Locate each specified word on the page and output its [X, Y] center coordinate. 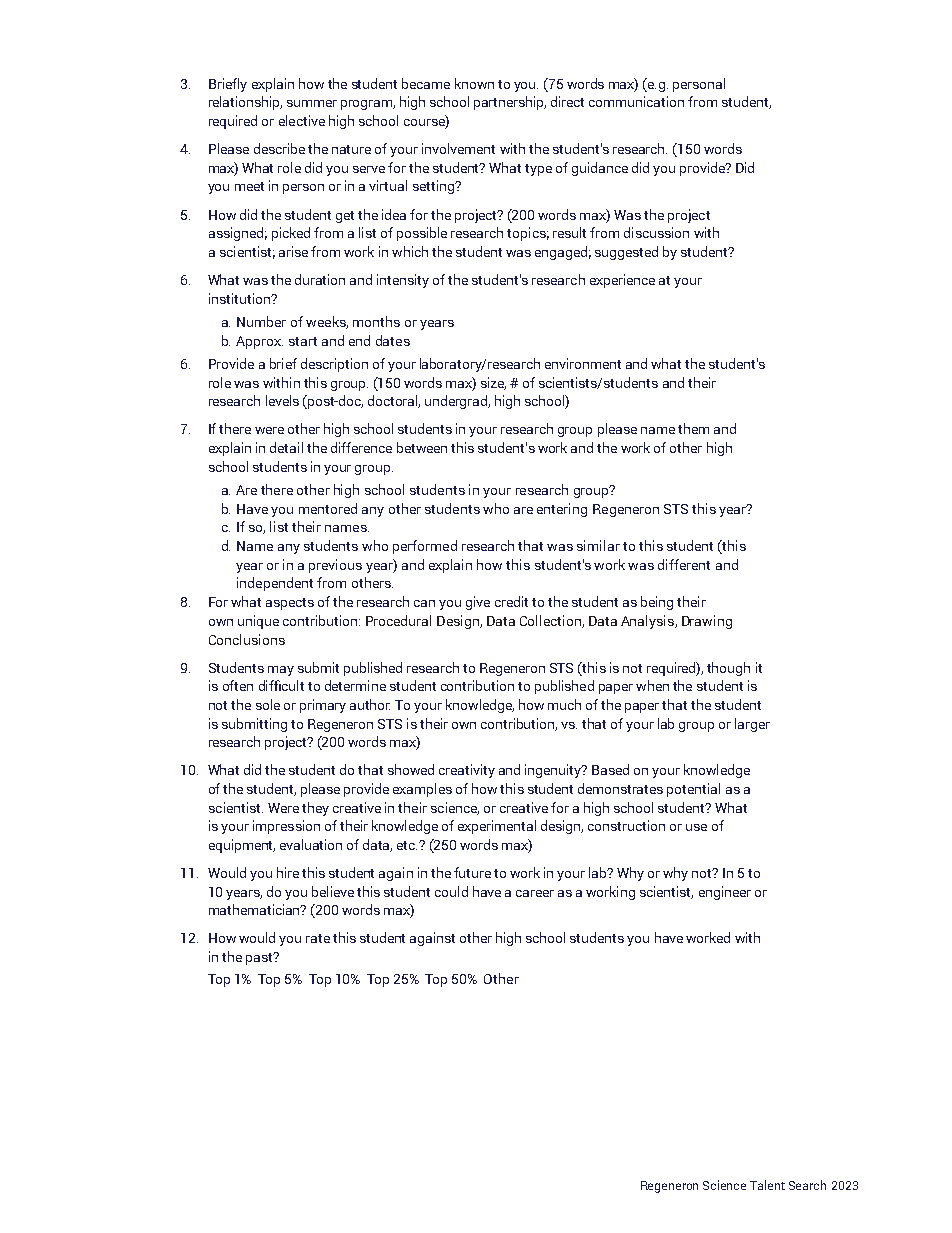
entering [562, 510]
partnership [510, 103]
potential [693, 790]
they [315, 809]
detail [286, 447]
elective [302, 120]
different [684, 564]
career [535, 893]
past [260, 958]
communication [636, 101]
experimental [497, 827]
